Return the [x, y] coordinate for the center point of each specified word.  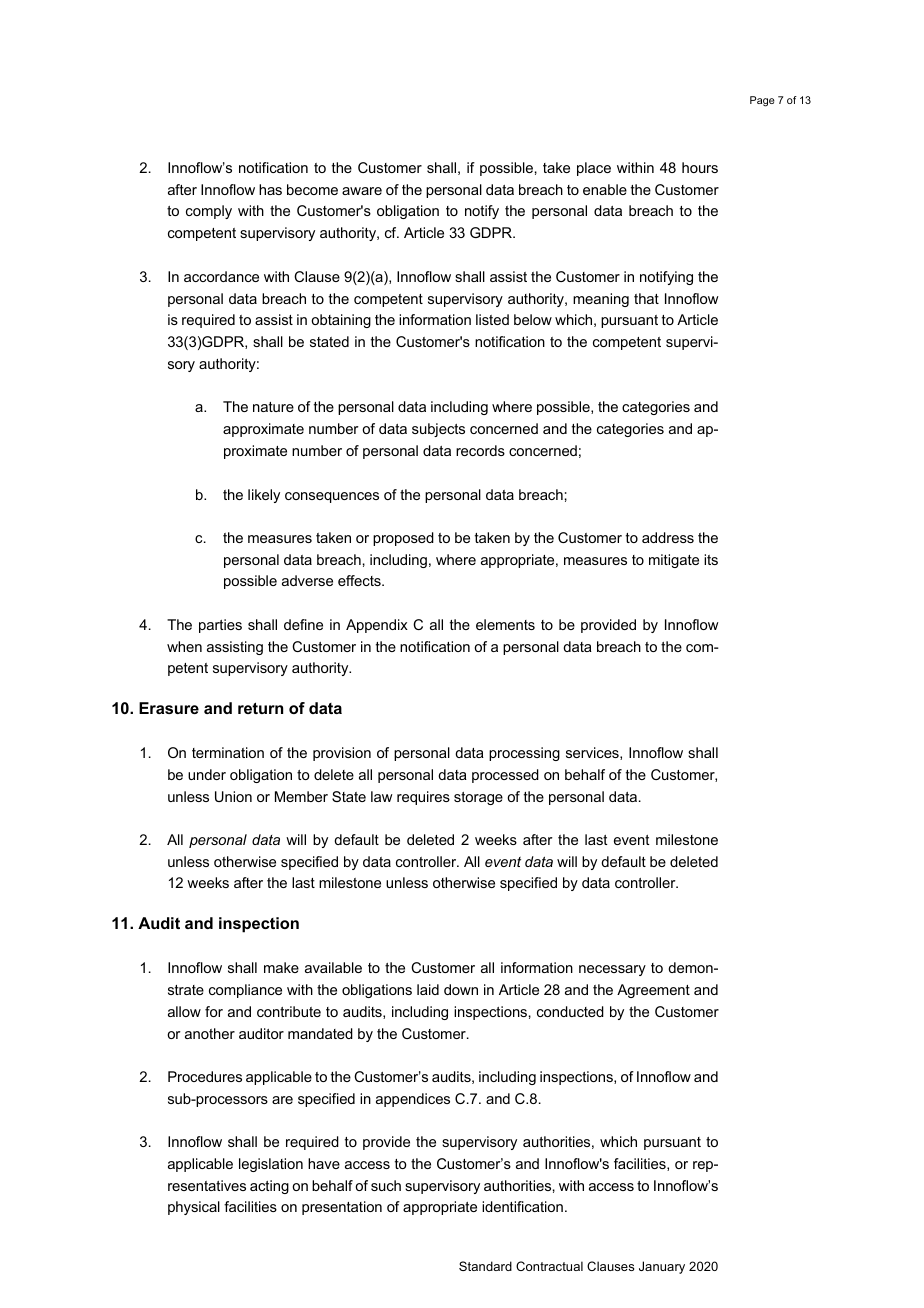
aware [362, 191]
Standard [485, 1266]
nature [273, 407]
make [281, 967]
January [662, 1267]
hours [700, 167]
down [461, 989]
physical [194, 1208]
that [646, 298]
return [260, 708]
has [270, 189]
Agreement [653, 991]
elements [505, 624]
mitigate [674, 561]
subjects [438, 430]
